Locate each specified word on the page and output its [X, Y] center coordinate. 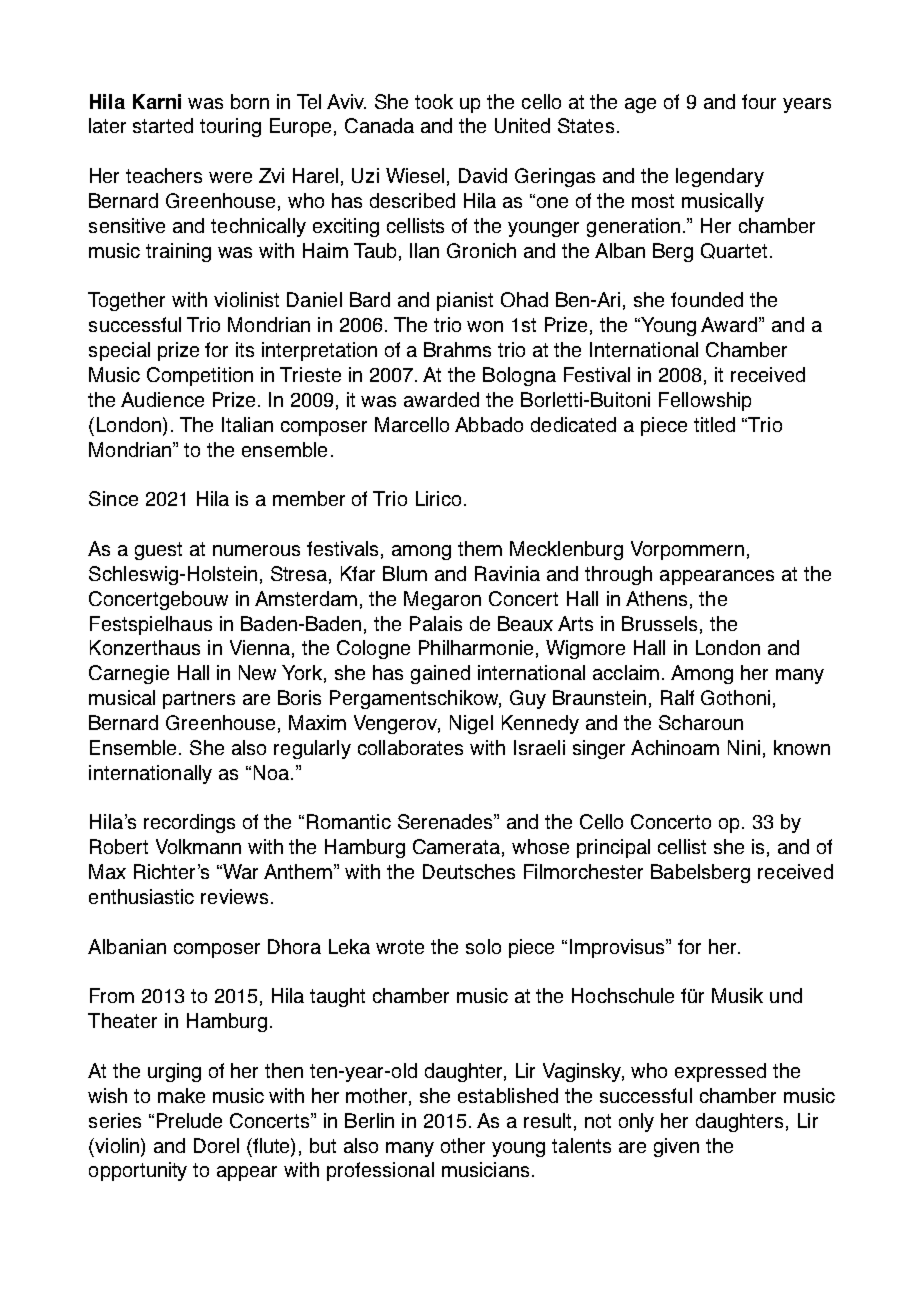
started [163, 125]
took [434, 101]
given [676, 1147]
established [508, 1095]
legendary [720, 177]
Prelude [189, 1120]
